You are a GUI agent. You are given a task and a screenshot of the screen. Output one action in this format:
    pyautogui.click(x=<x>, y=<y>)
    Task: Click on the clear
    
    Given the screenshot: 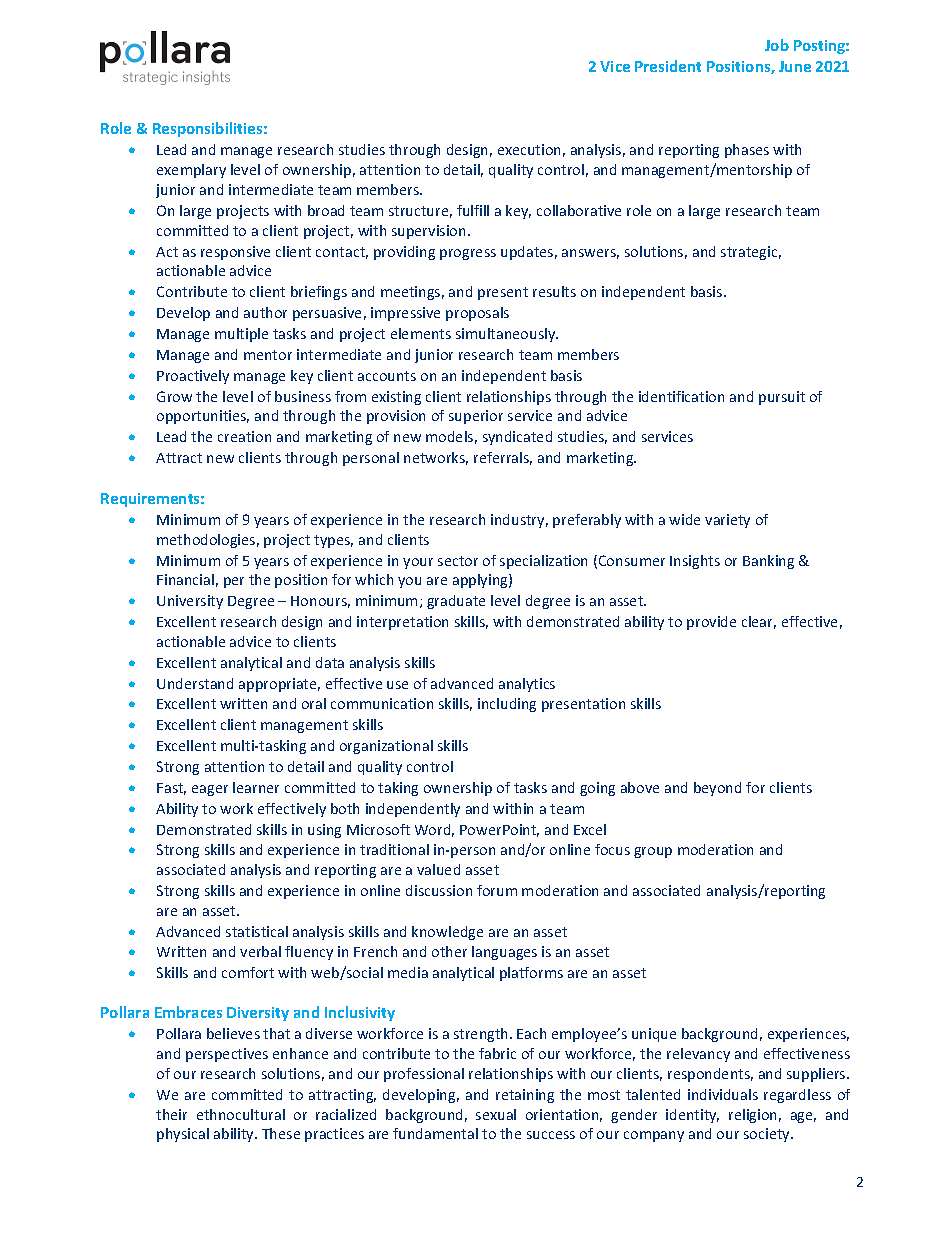 What is the action you would take?
    pyautogui.click(x=759, y=622)
